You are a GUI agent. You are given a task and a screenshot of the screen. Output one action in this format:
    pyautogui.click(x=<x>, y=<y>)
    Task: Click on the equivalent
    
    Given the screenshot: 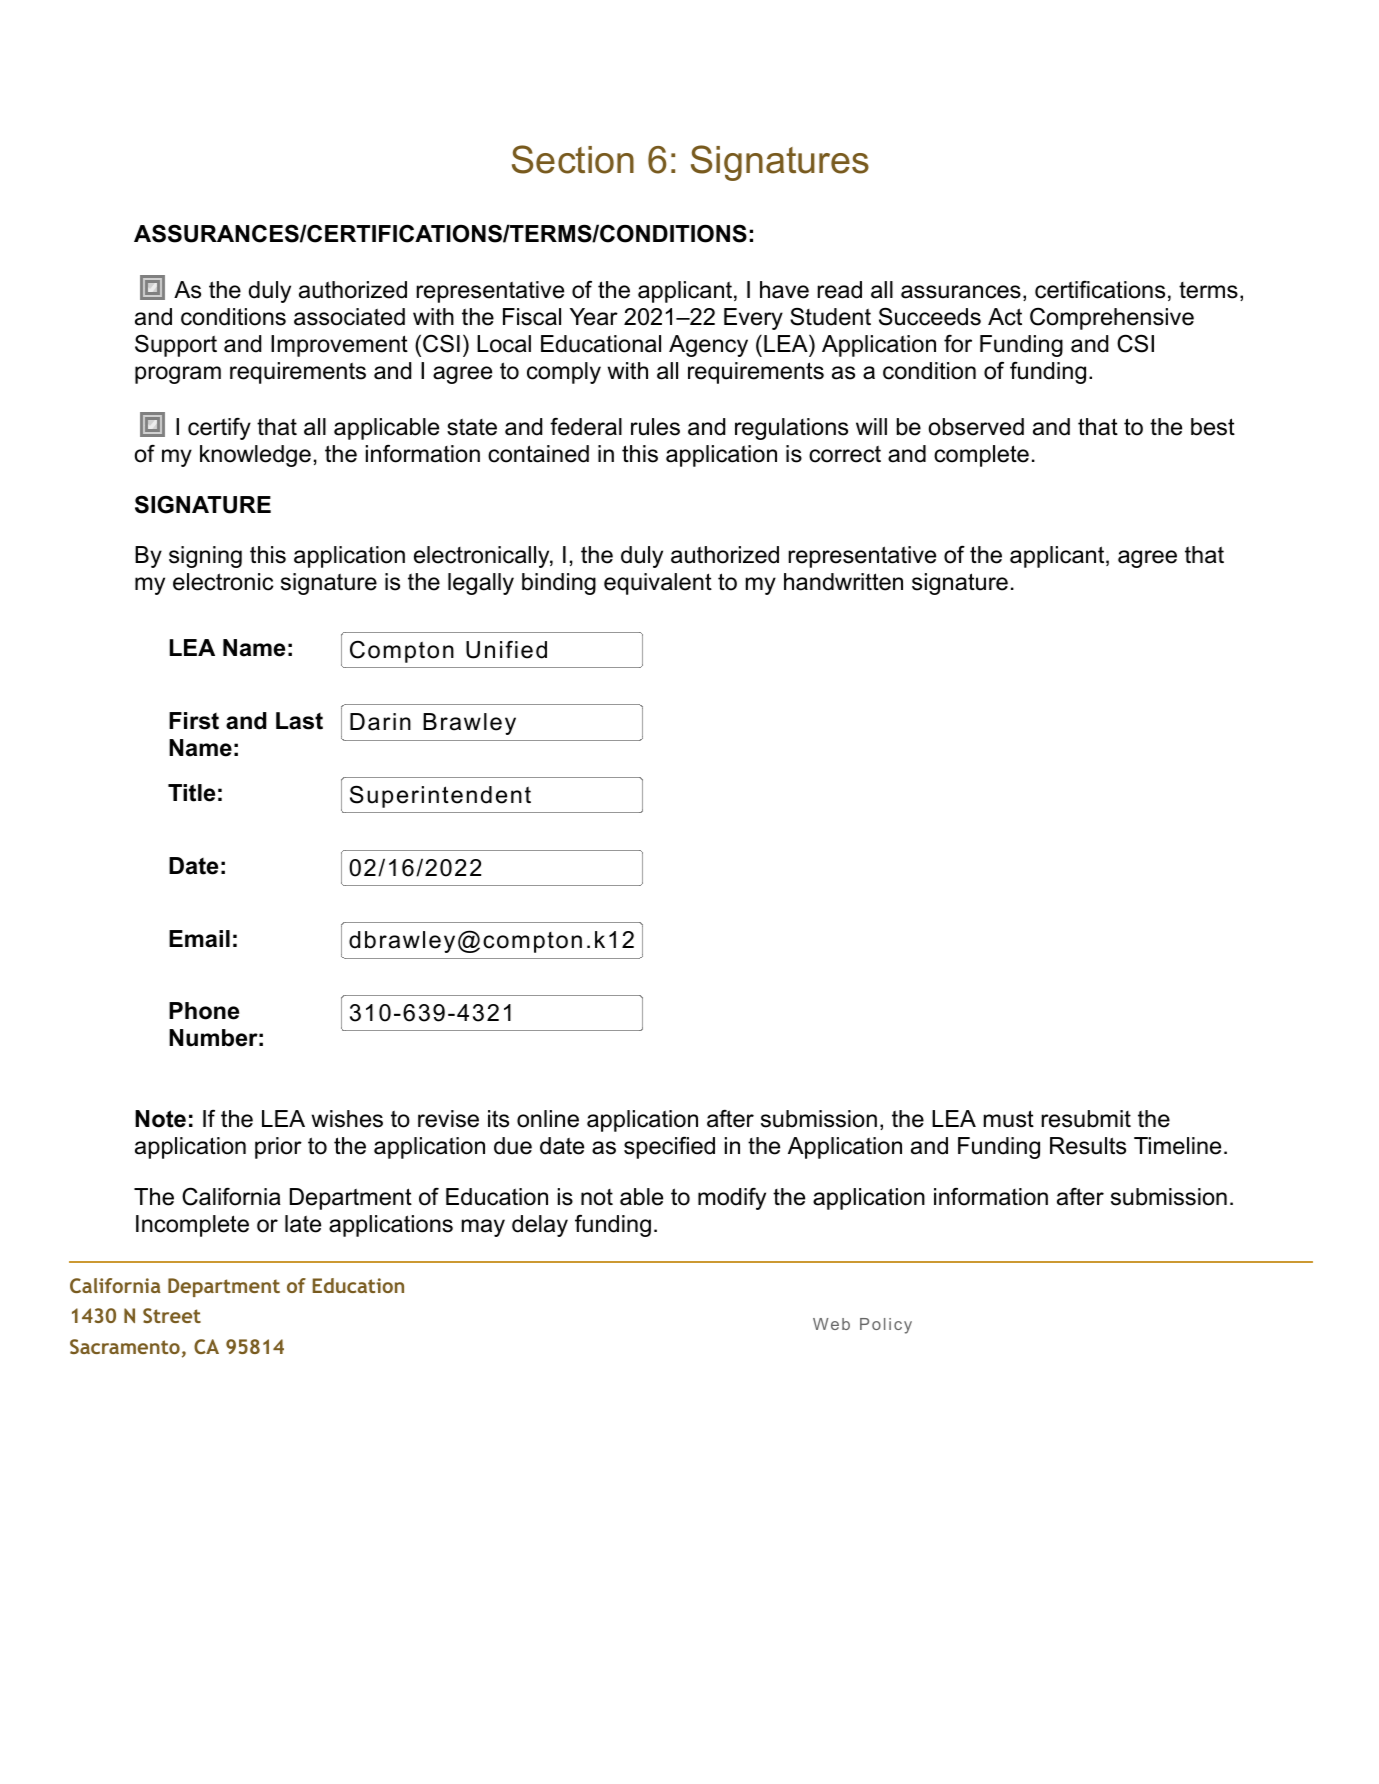 What is the action you would take?
    pyautogui.click(x=658, y=584)
